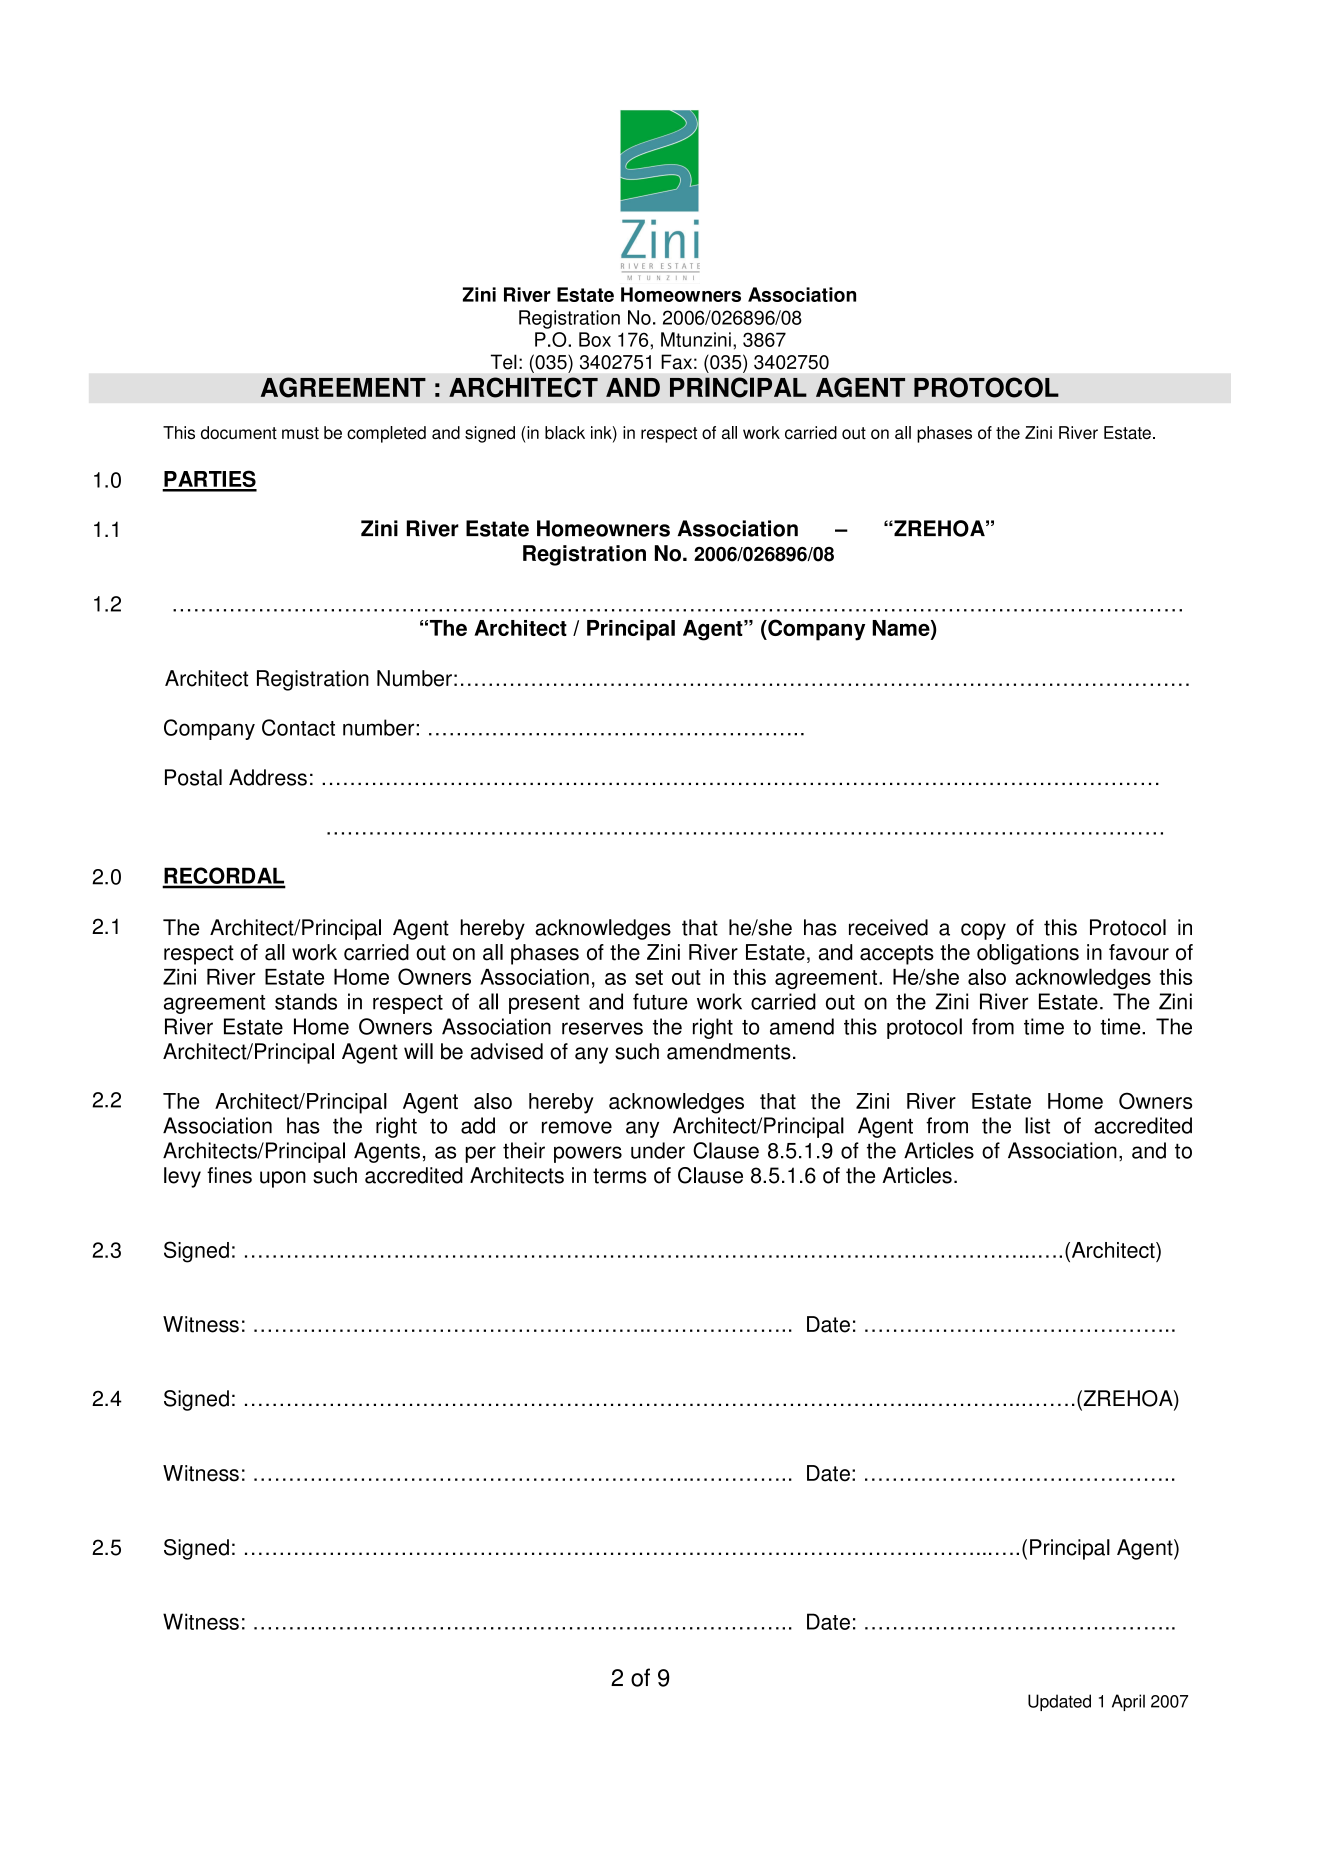 The image size is (1318, 1866). I want to click on Box, so click(595, 339).
